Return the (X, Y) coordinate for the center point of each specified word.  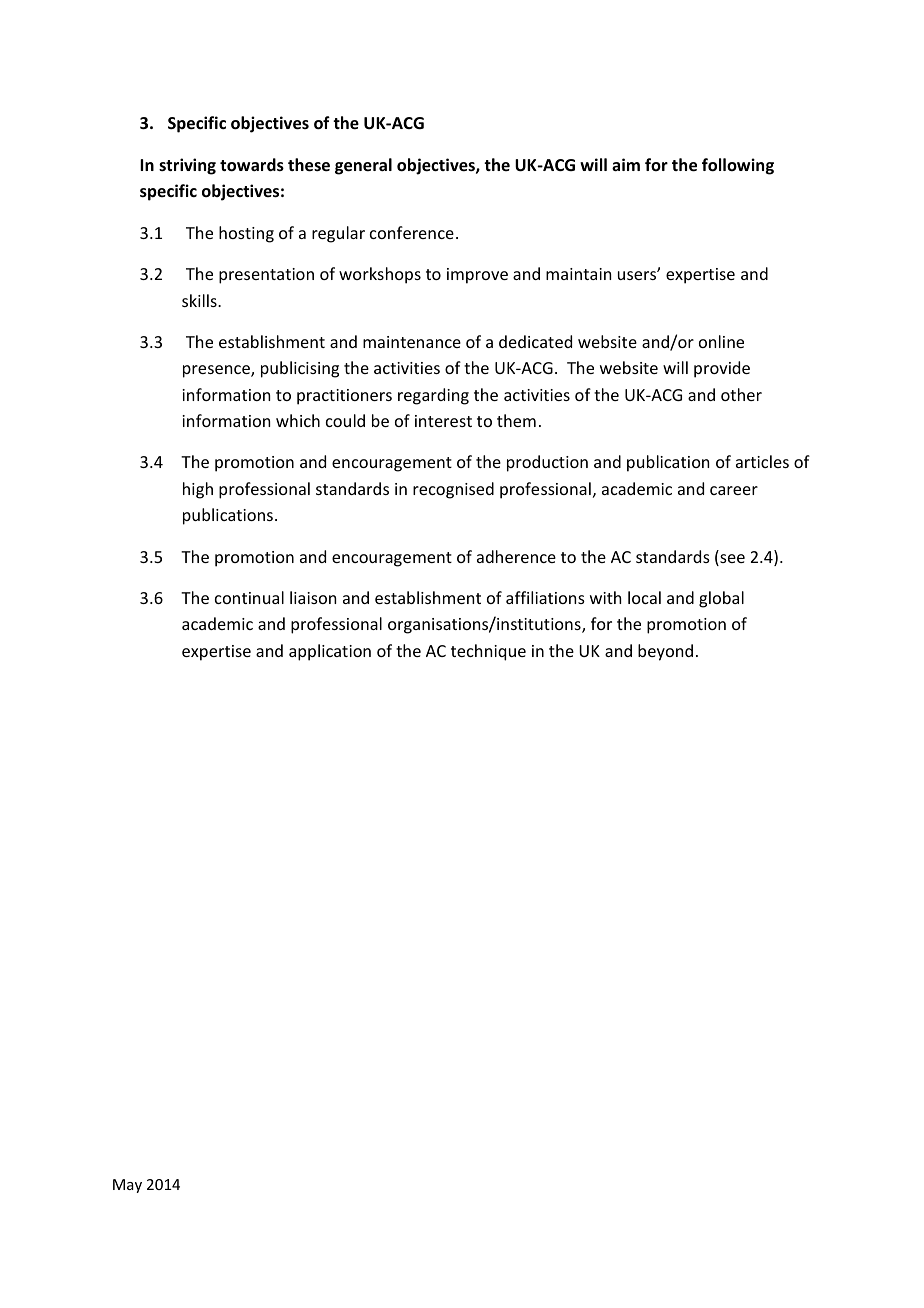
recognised (453, 490)
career (734, 490)
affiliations (545, 597)
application (330, 652)
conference (412, 232)
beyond (665, 652)
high (198, 490)
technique (488, 652)
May (127, 1186)
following (738, 166)
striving (187, 166)
